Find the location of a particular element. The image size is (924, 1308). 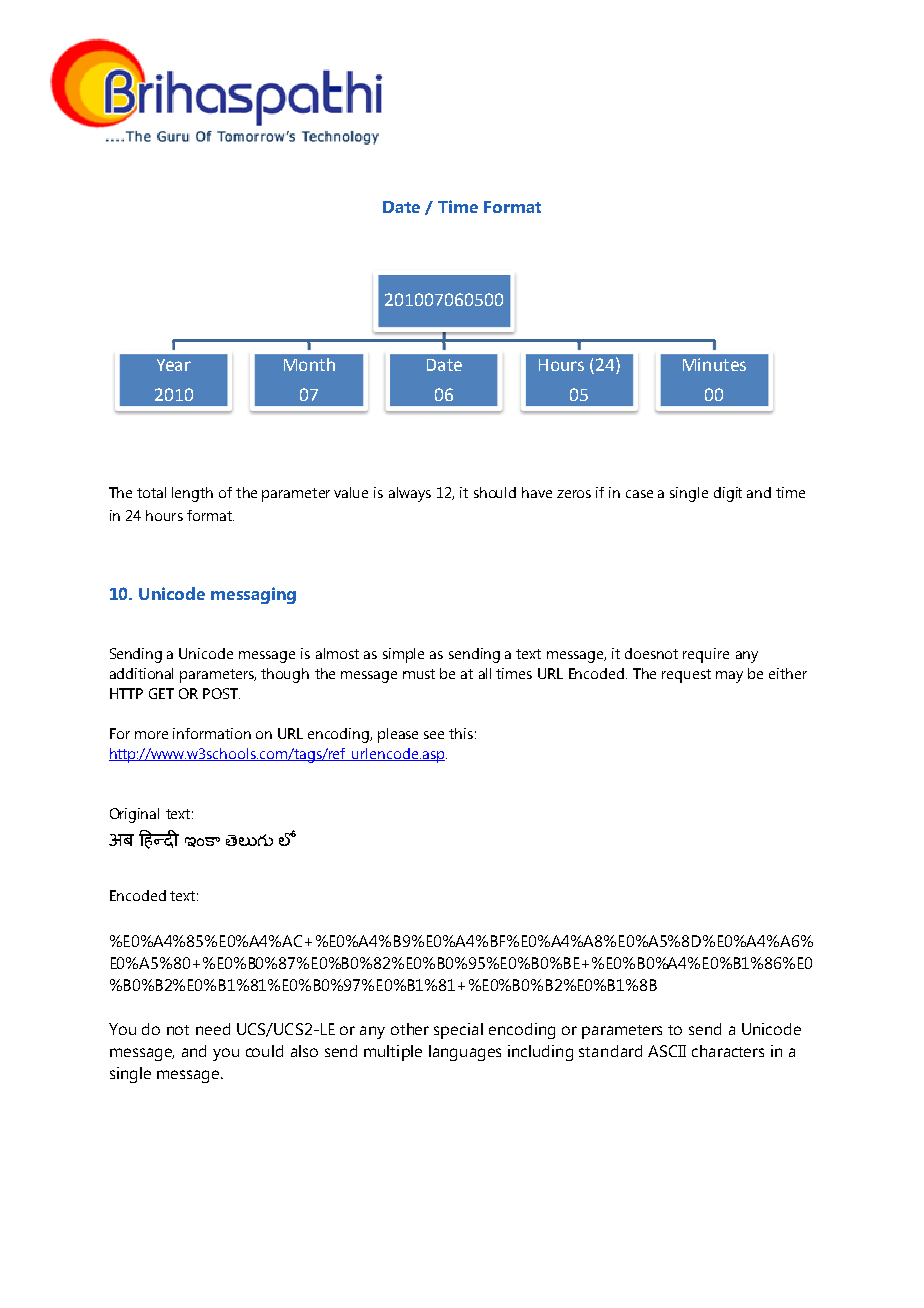

Mont is located at coordinates (304, 365).
